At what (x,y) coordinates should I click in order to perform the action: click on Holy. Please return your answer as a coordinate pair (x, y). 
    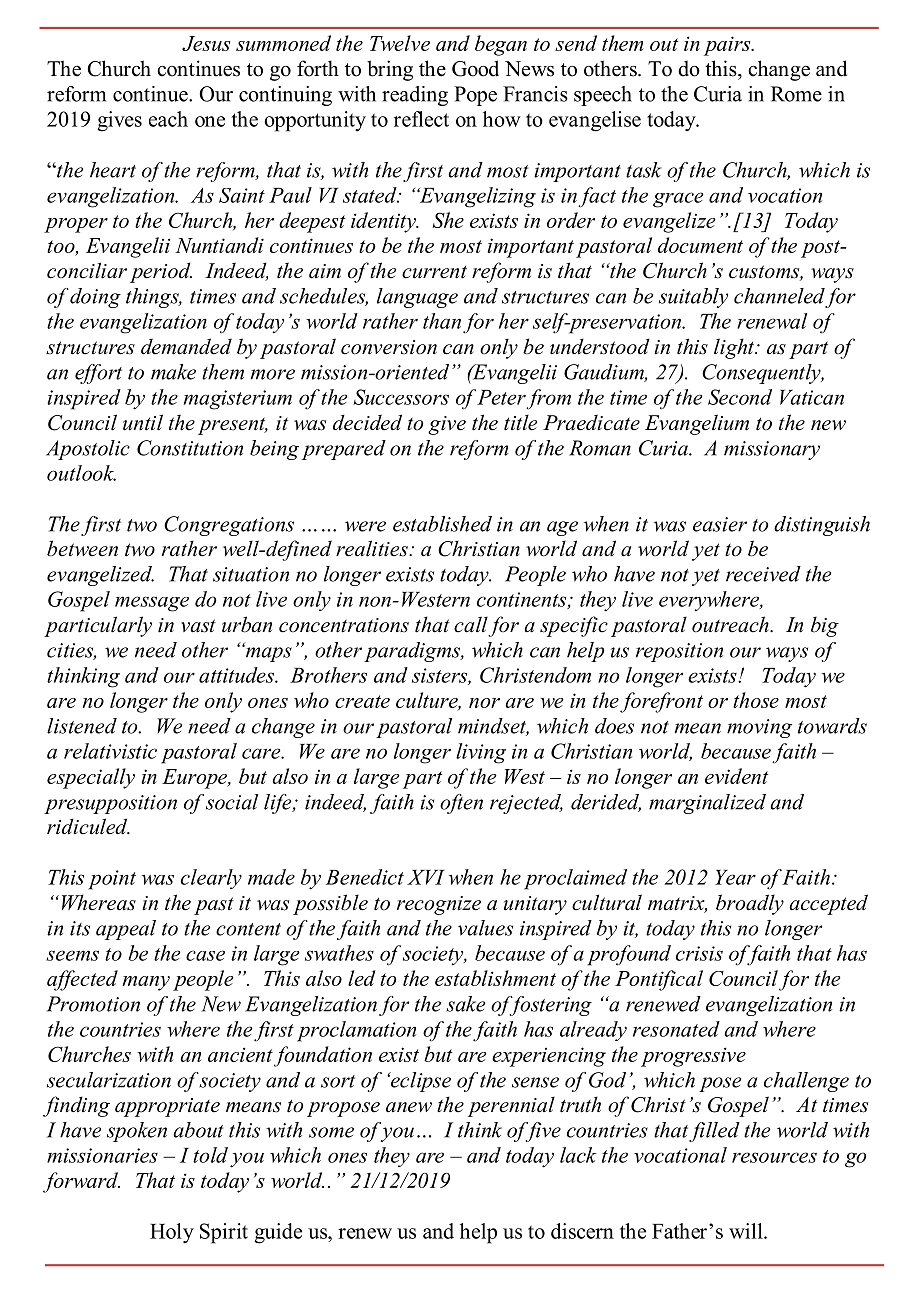
    Looking at the image, I should click on (172, 1233).
